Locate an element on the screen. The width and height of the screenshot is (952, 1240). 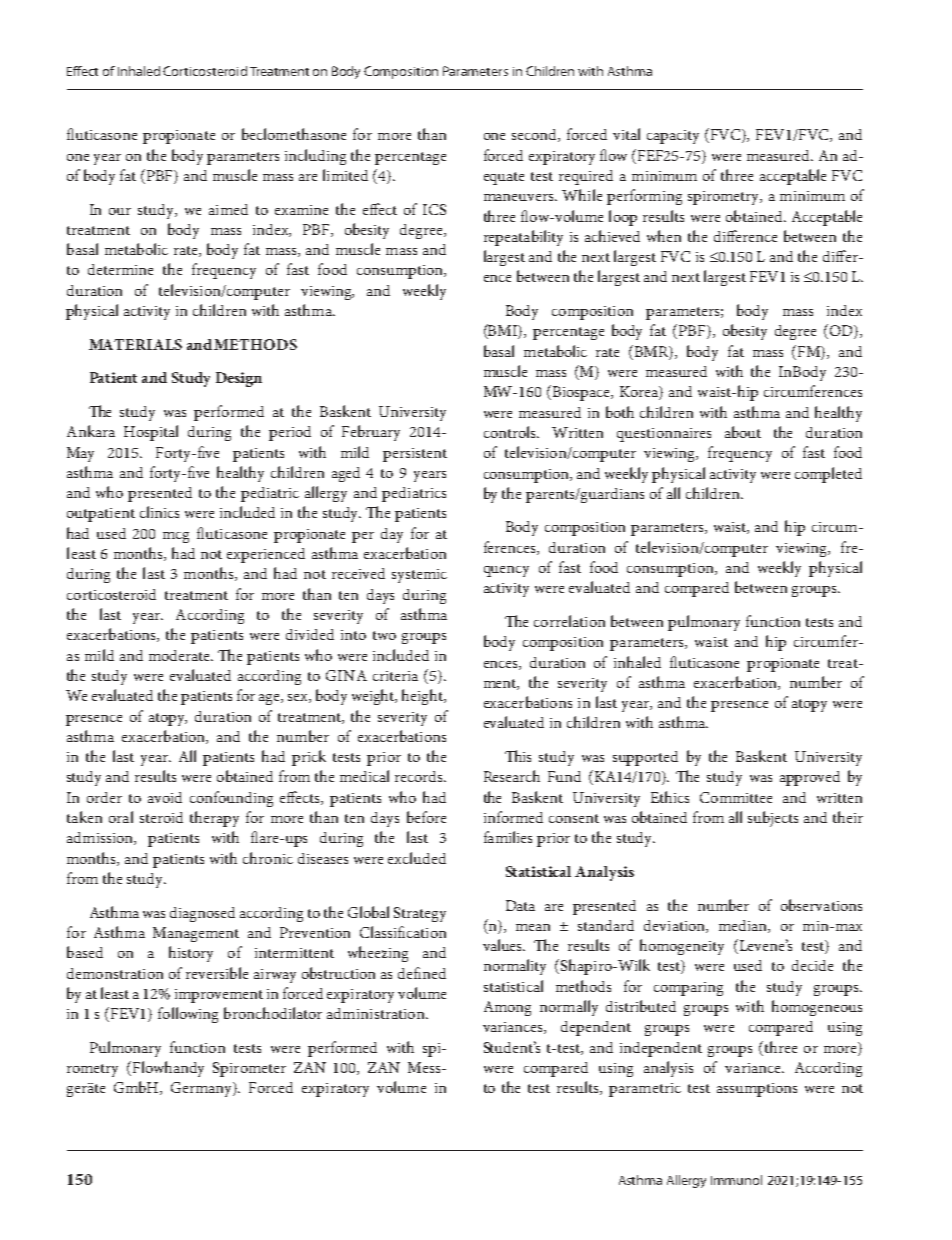
parametric is located at coordinates (645, 1090).
